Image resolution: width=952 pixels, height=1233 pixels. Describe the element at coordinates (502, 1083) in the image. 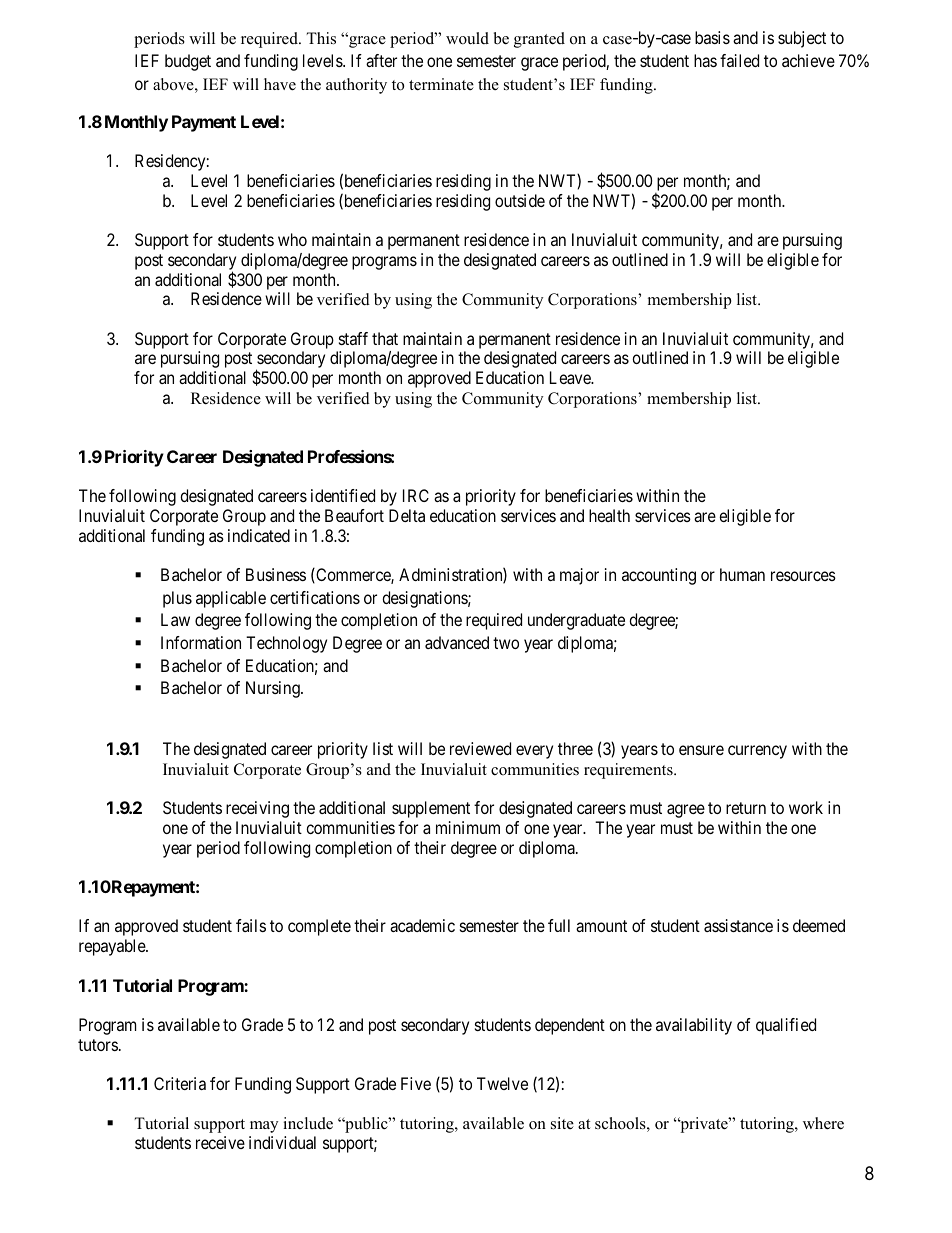

I see `Twelve` at that location.
